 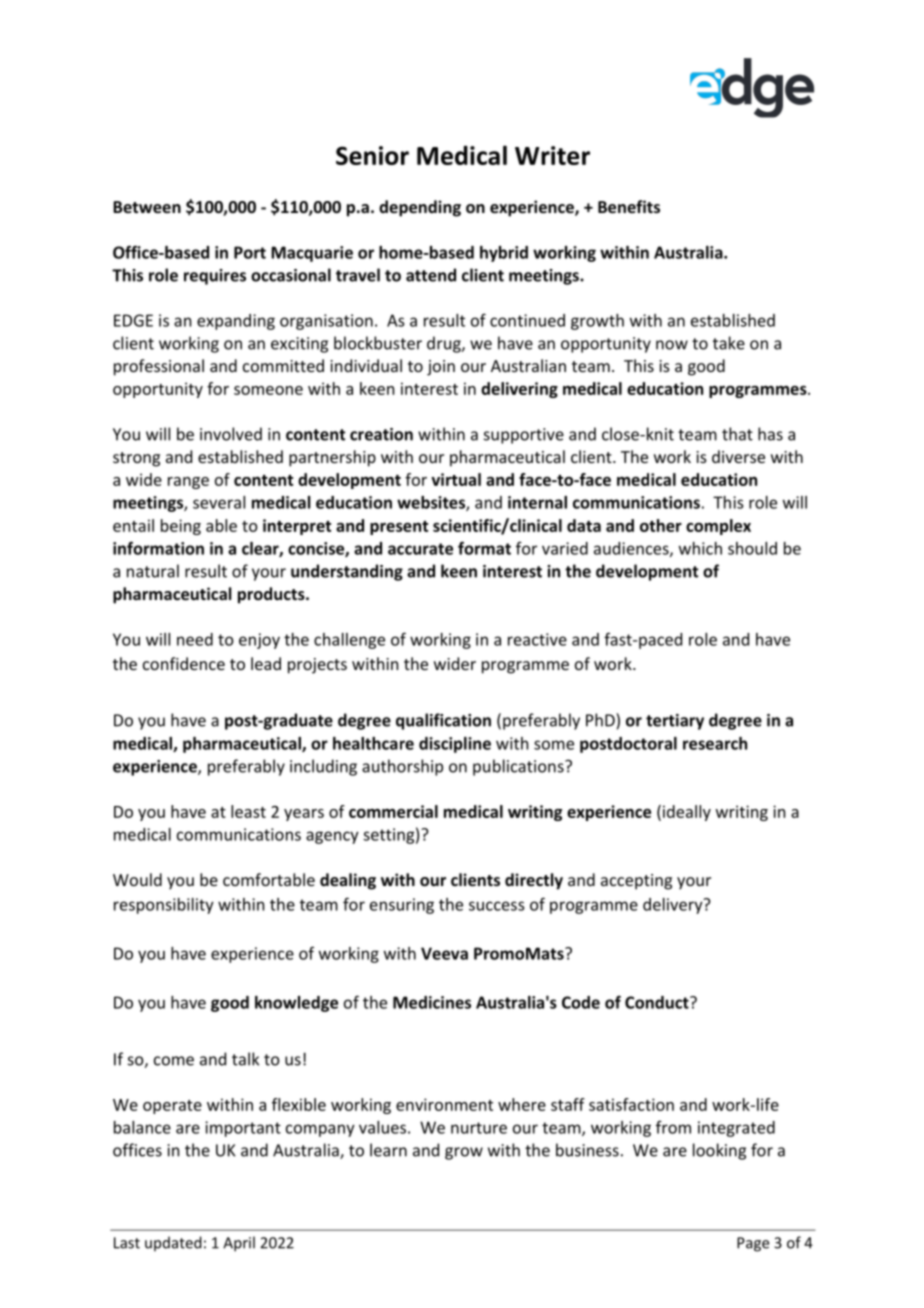 What do you see at coordinates (147, 207) in the image?
I see `Between` at bounding box center [147, 207].
